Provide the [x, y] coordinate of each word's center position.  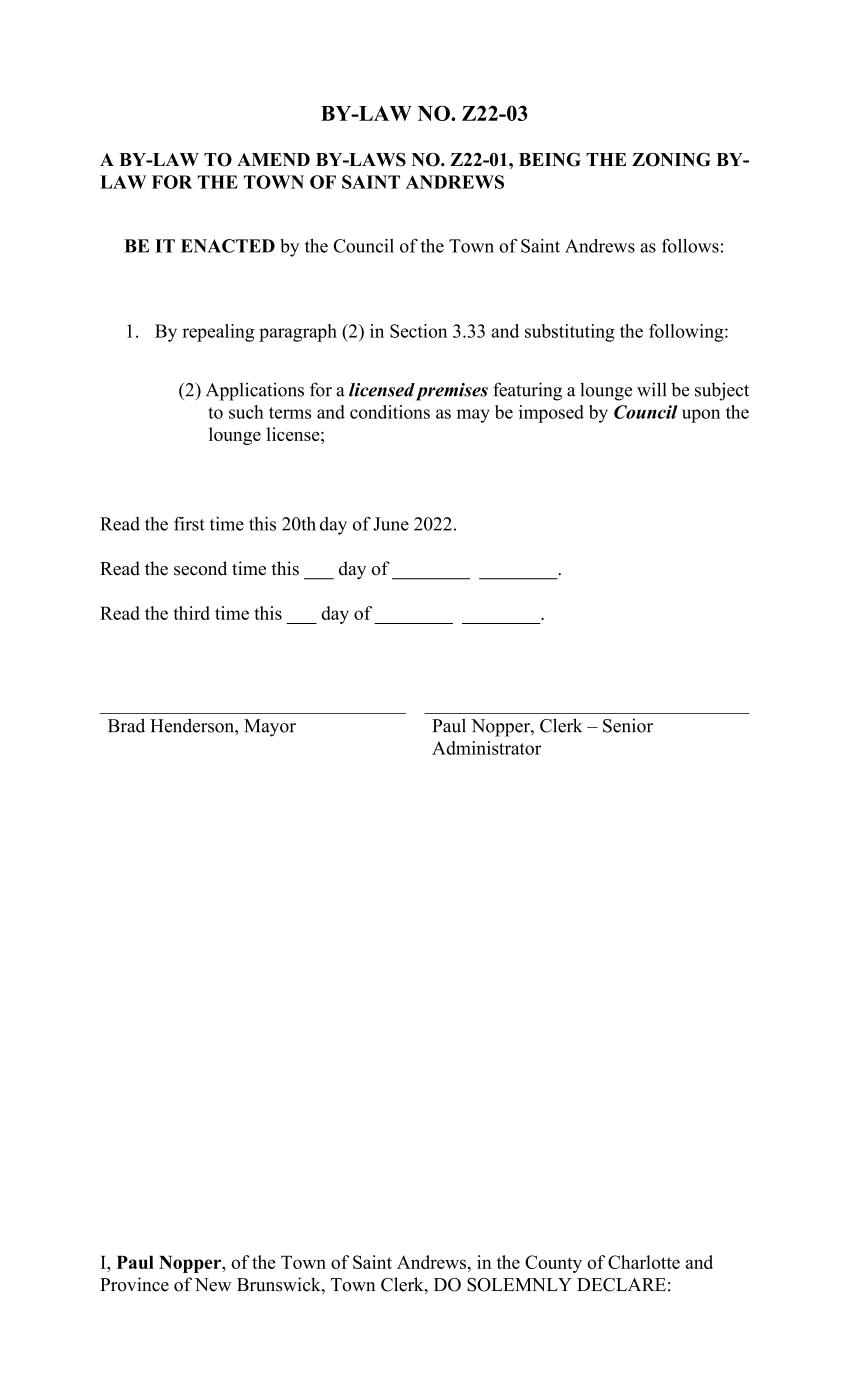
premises [452, 392]
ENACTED [228, 246]
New [213, 1285]
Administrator [487, 748]
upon [701, 416]
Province [134, 1284]
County [553, 1264]
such [246, 412]
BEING [550, 159]
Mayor [270, 728]
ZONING [671, 159]
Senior [628, 725]
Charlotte [644, 1262]
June [391, 524]
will [651, 389]
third [191, 613]
